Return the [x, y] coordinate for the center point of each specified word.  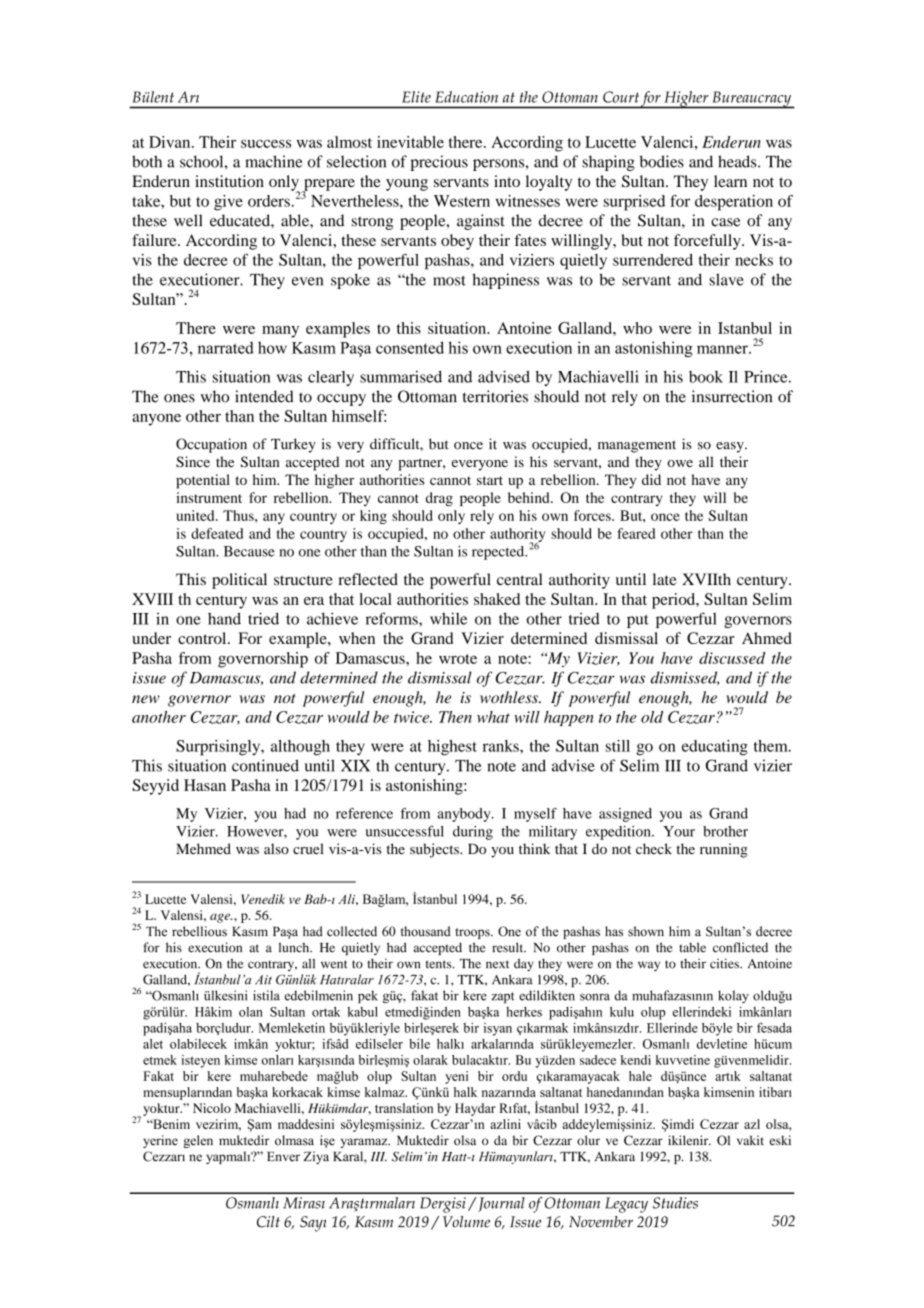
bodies [662, 161]
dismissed [684, 678]
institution [229, 181]
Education [466, 97]
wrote [458, 659]
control [203, 638]
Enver [283, 1157]
